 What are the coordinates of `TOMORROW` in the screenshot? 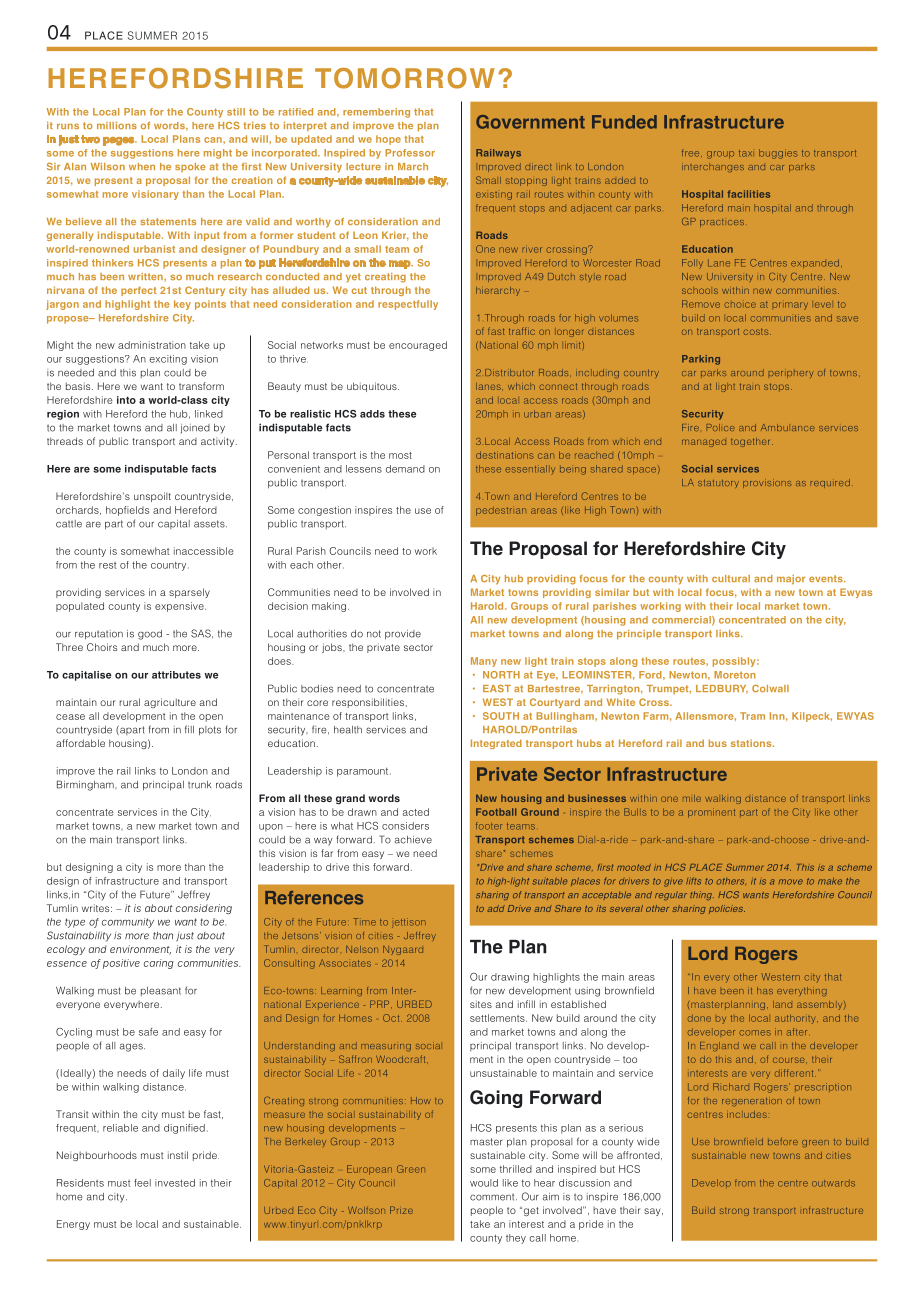 It's located at (405, 78).
